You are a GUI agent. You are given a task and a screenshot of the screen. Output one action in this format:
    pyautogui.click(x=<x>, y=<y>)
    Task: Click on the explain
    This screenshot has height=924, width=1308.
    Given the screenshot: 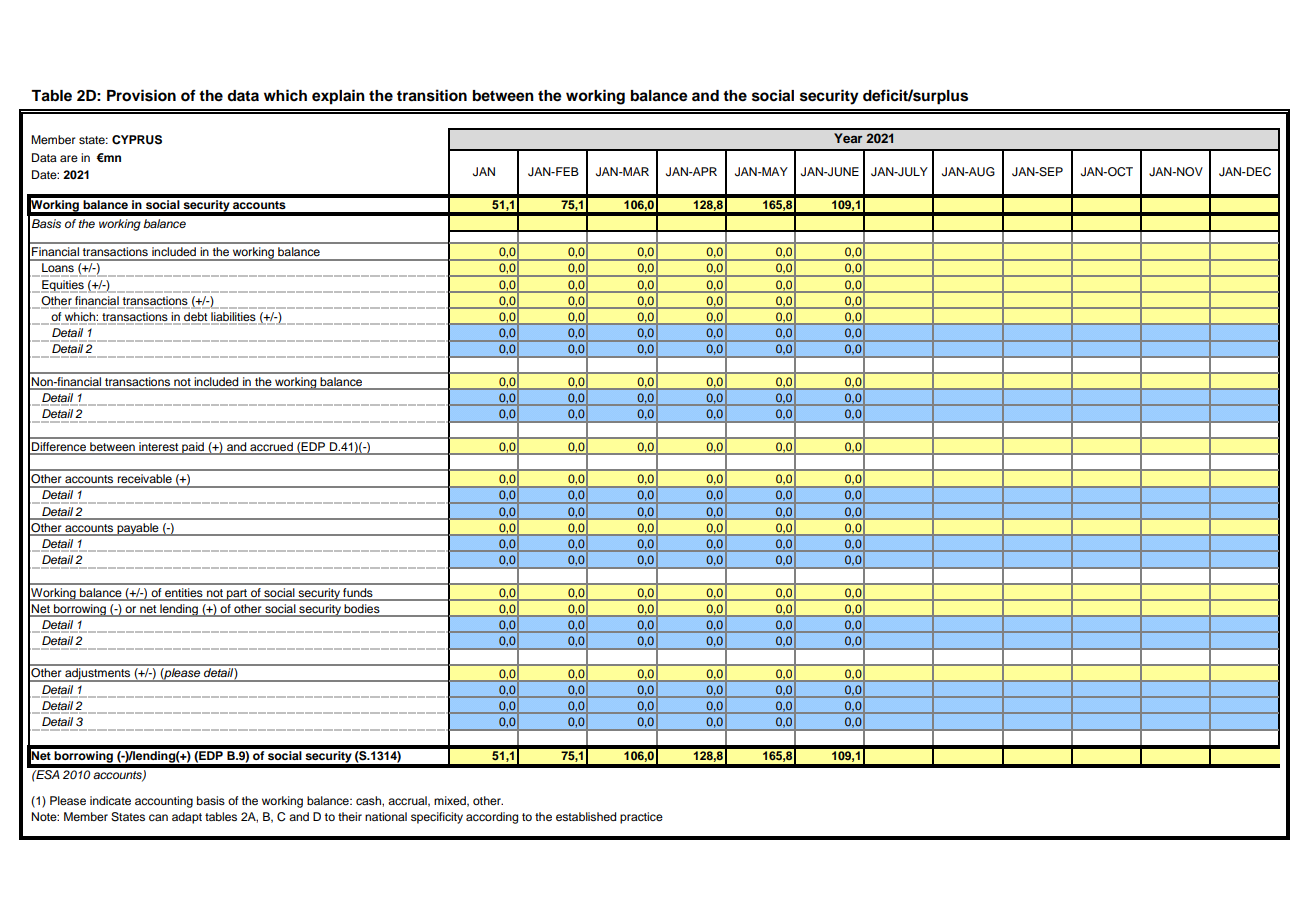 What is the action you would take?
    pyautogui.click(x=338, y=97)
